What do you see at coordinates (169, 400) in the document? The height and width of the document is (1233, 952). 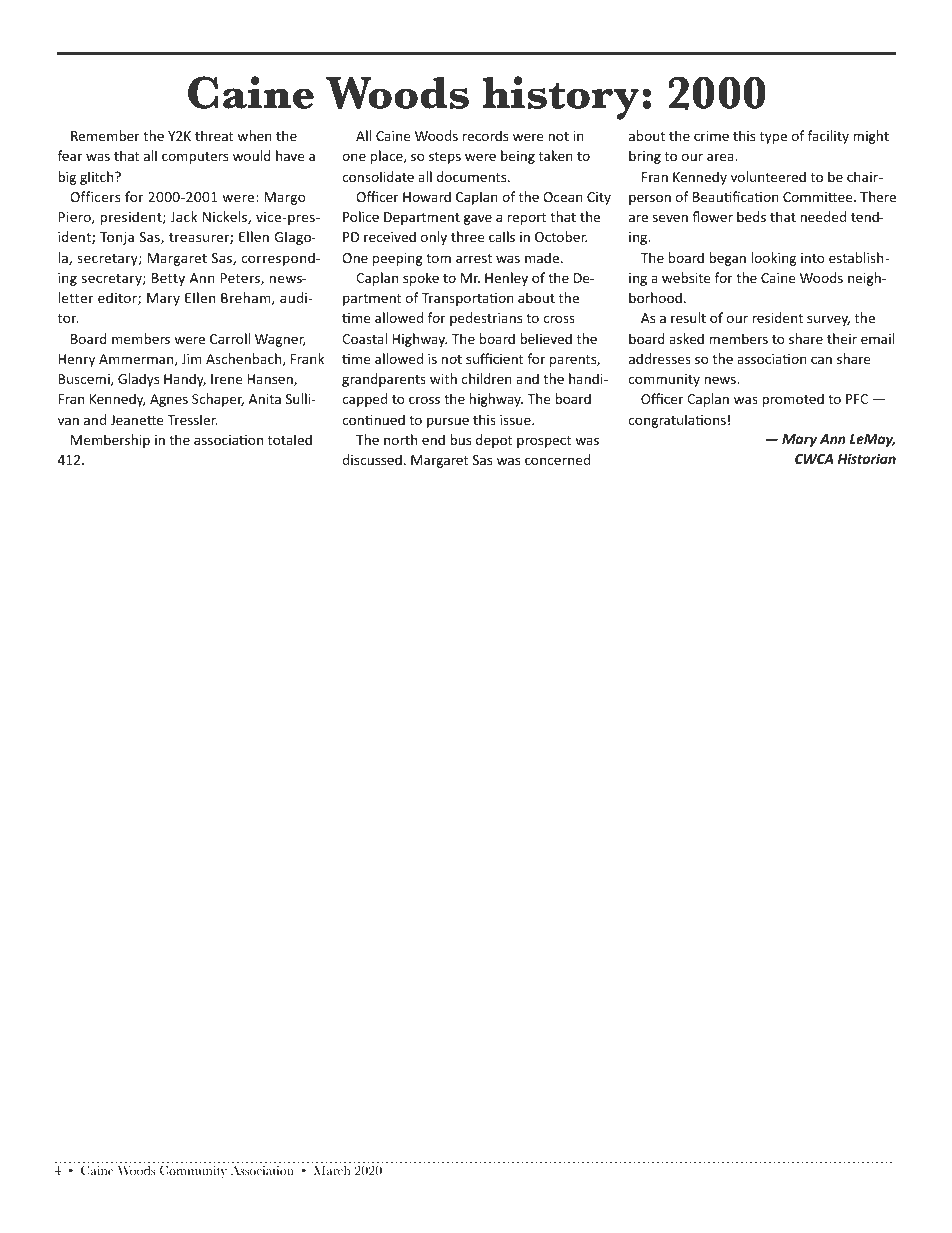 I see `Agnes` at bounding box center [169, 400].
